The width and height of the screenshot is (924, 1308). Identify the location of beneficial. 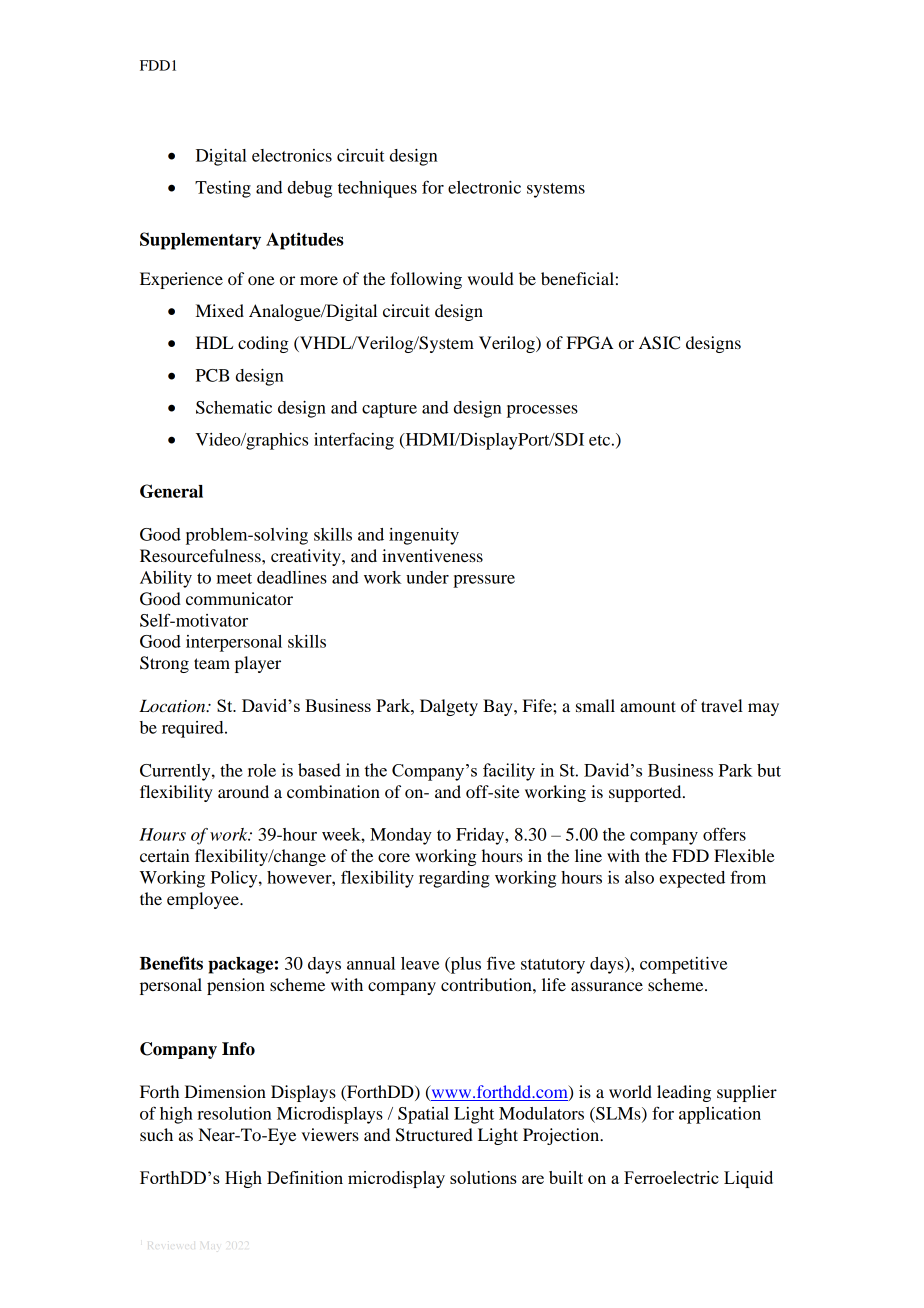
(577, 278).
